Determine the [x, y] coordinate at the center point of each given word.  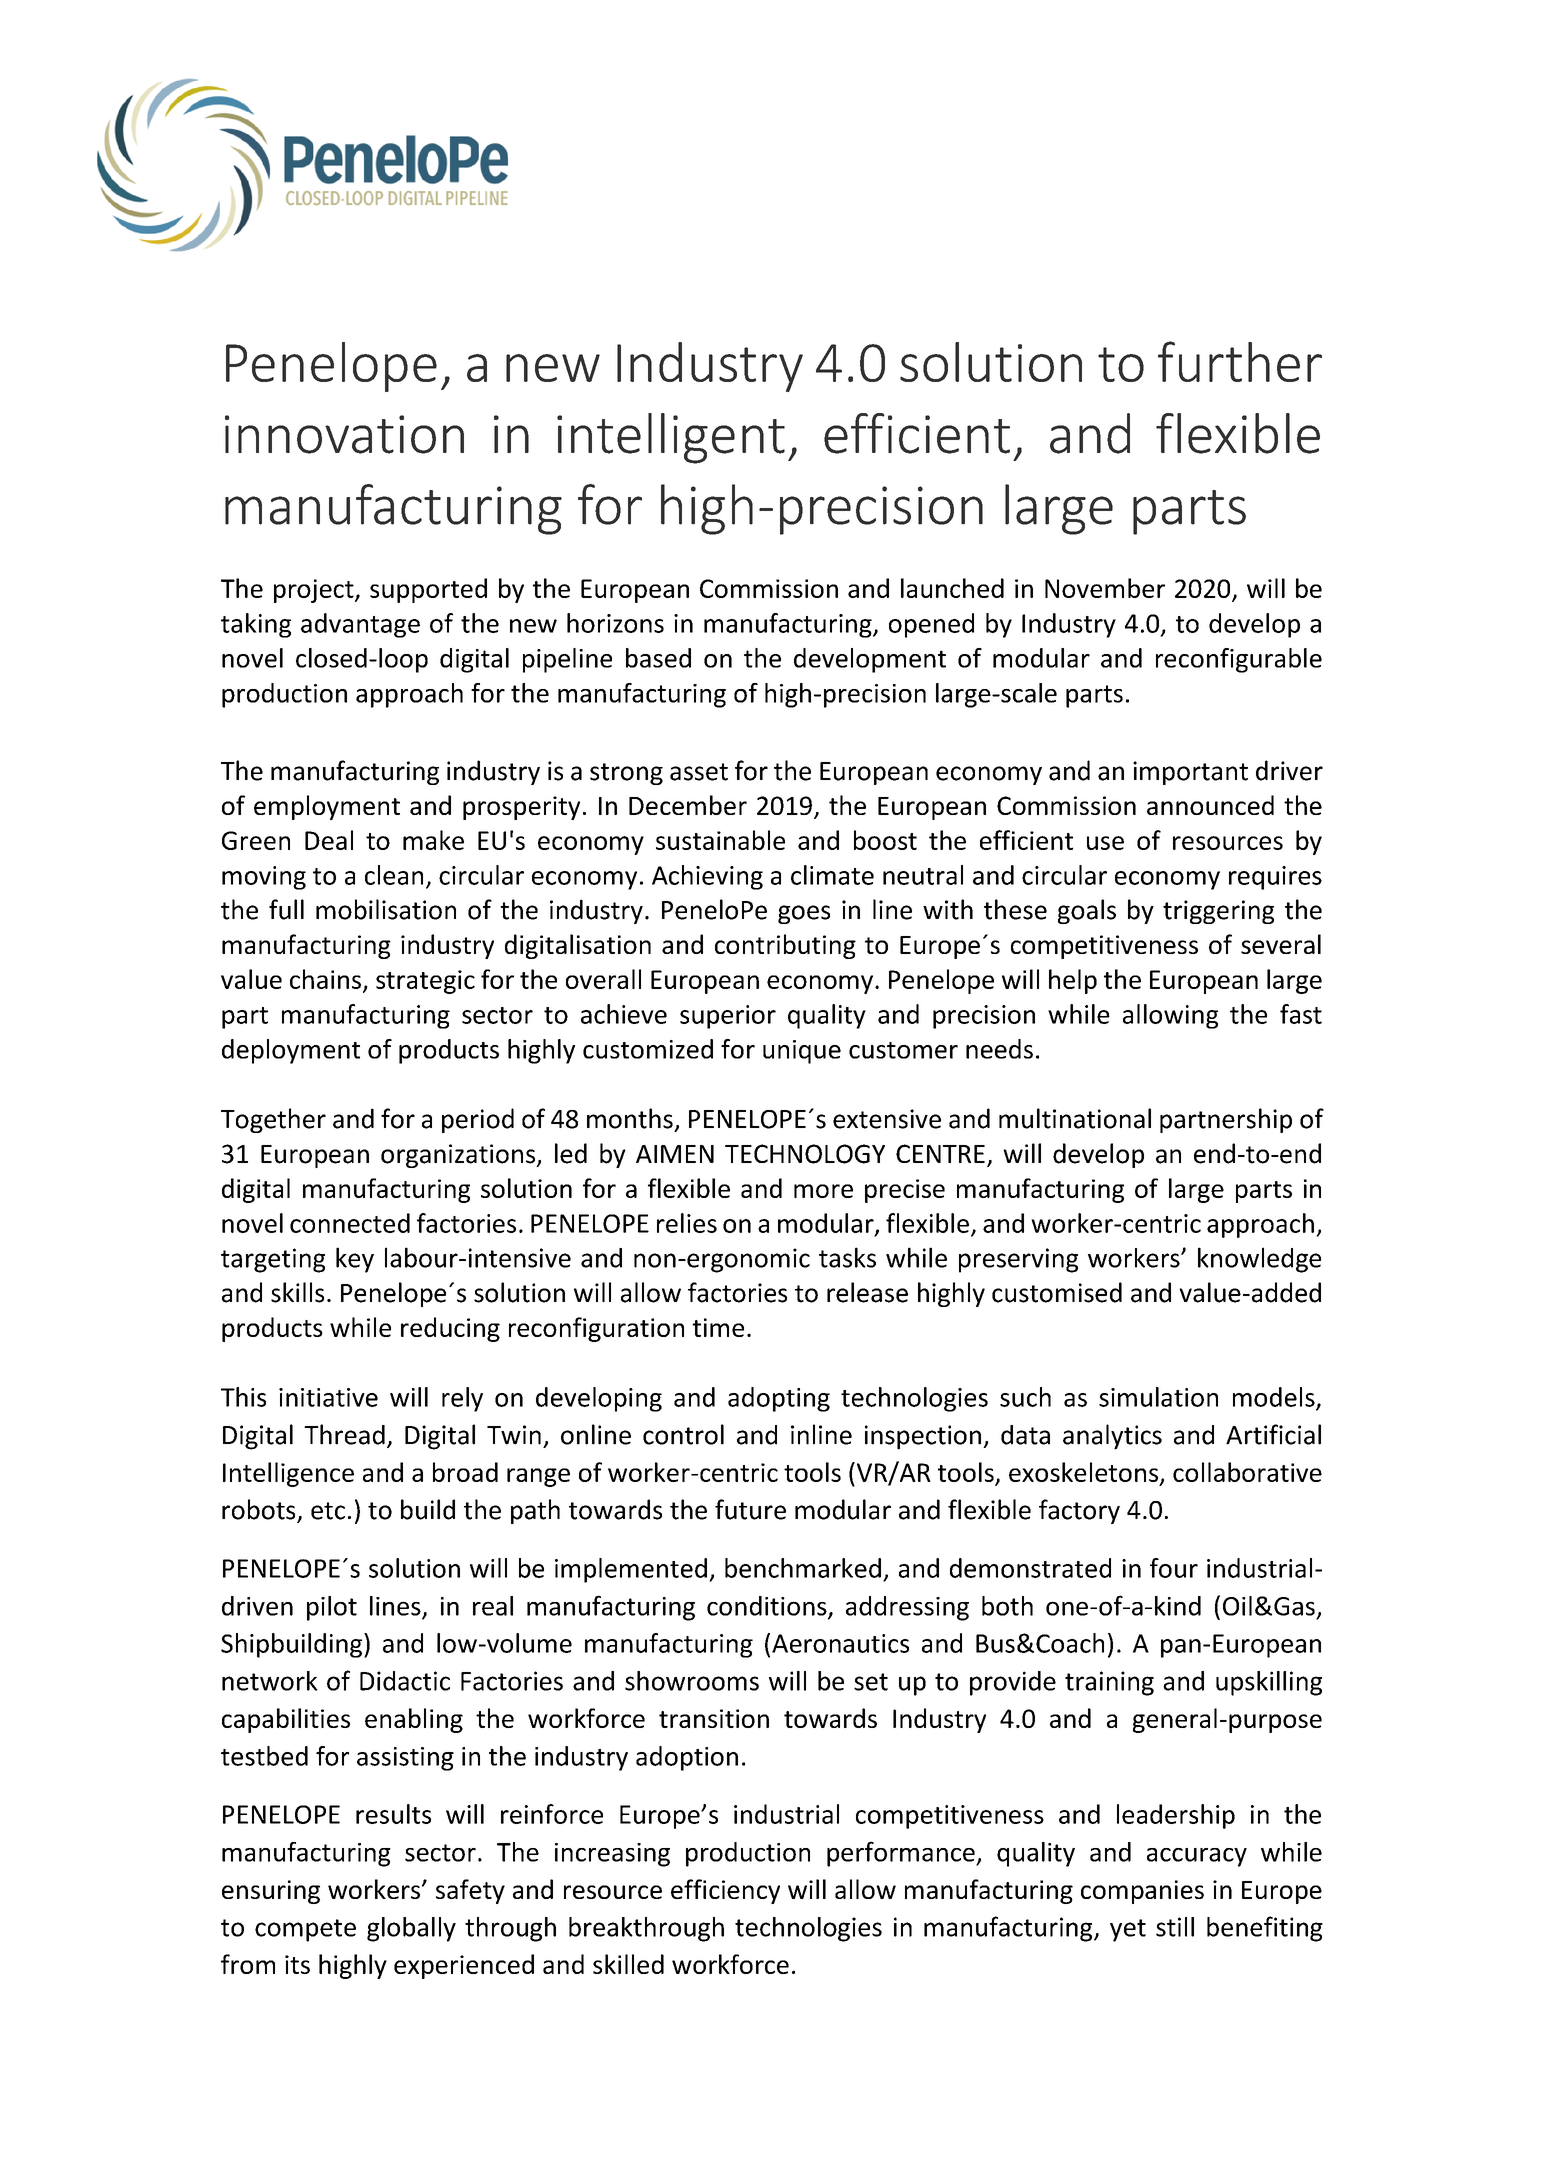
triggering [1218, 912]
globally [411, 1929]
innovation [344, 434]
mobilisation [386, 909]
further [1240, 361]
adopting [779, 1399]
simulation [1158, 1397]
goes [804, 914]
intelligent [671, 438]
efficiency [725, 1891]
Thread [344, 1434]
